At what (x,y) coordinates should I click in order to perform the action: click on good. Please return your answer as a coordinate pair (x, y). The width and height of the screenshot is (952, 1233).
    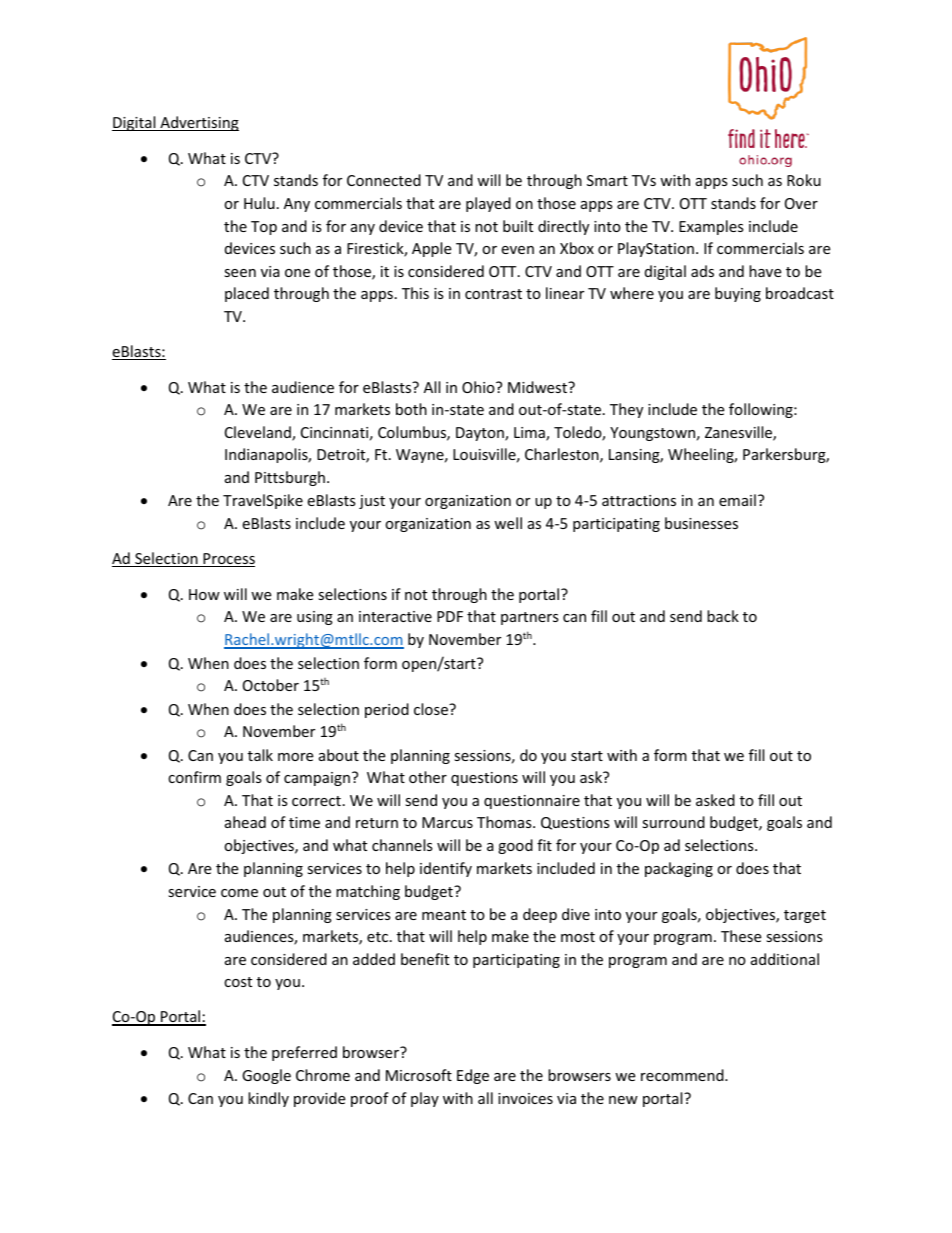
    Looking at the image, I should click on (515, 846).
